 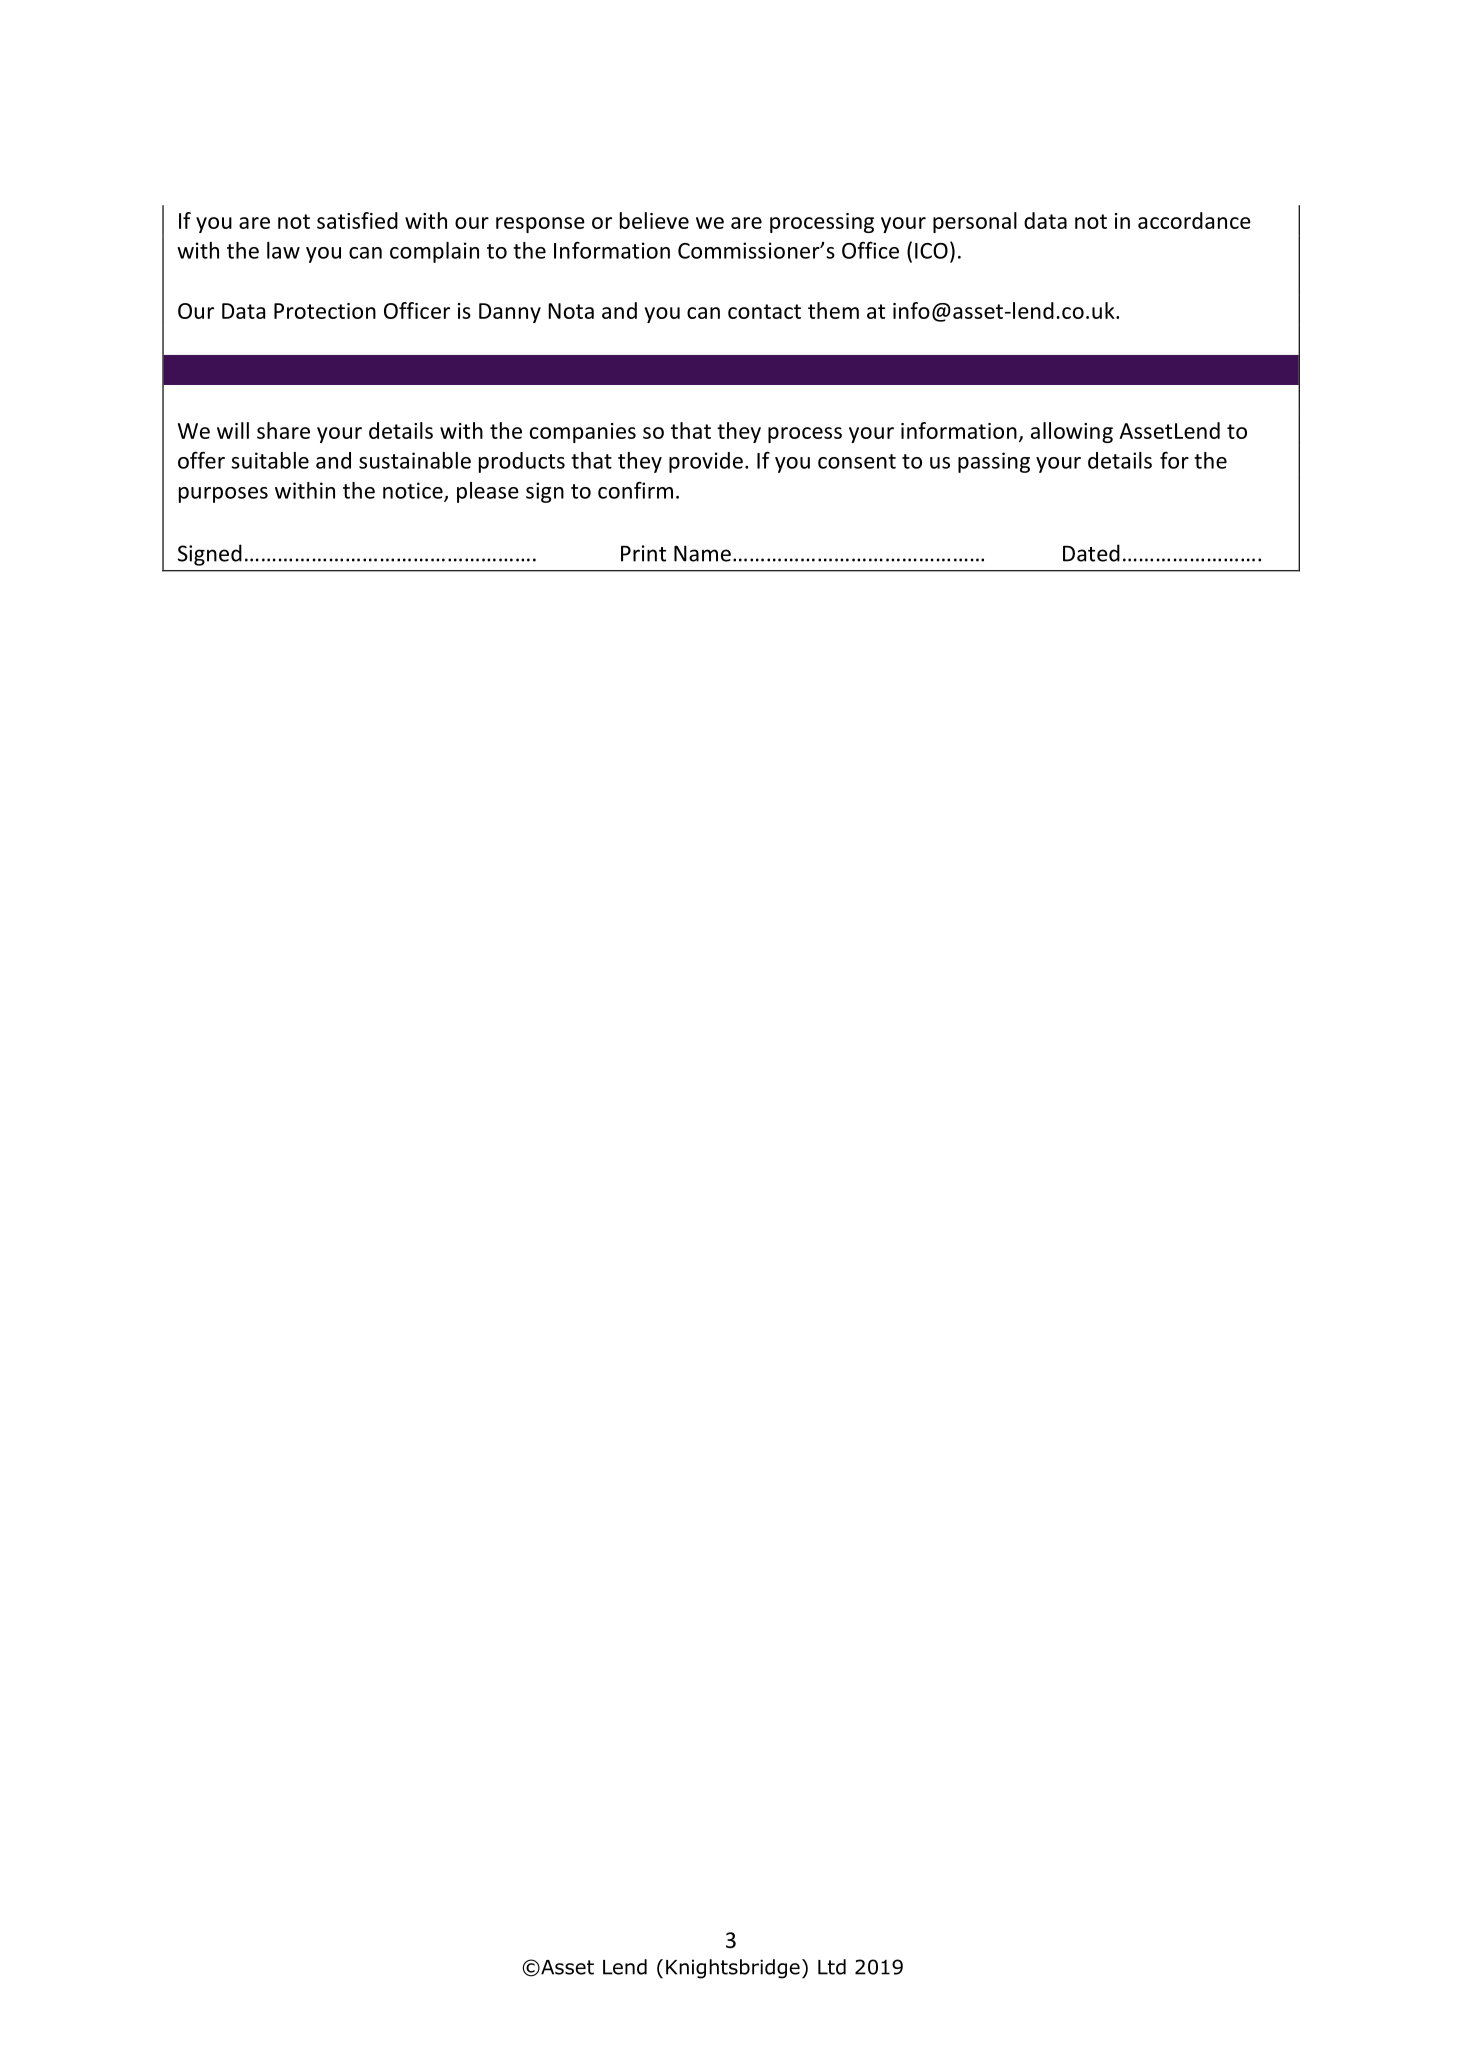 I want to click on Print, so click(x=643, y=553).
